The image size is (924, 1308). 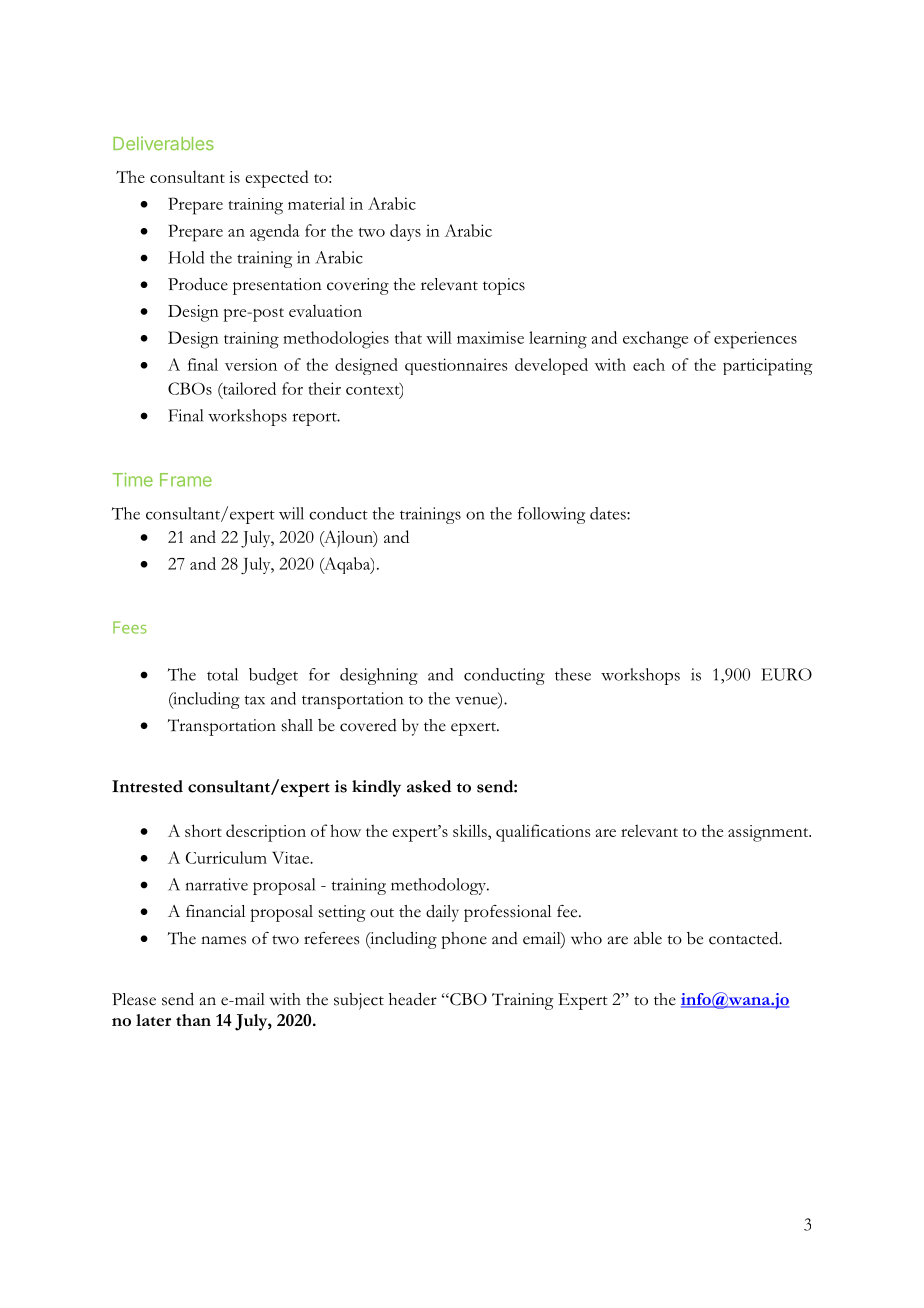 I want to click on header, so click(x=413, y=999).
